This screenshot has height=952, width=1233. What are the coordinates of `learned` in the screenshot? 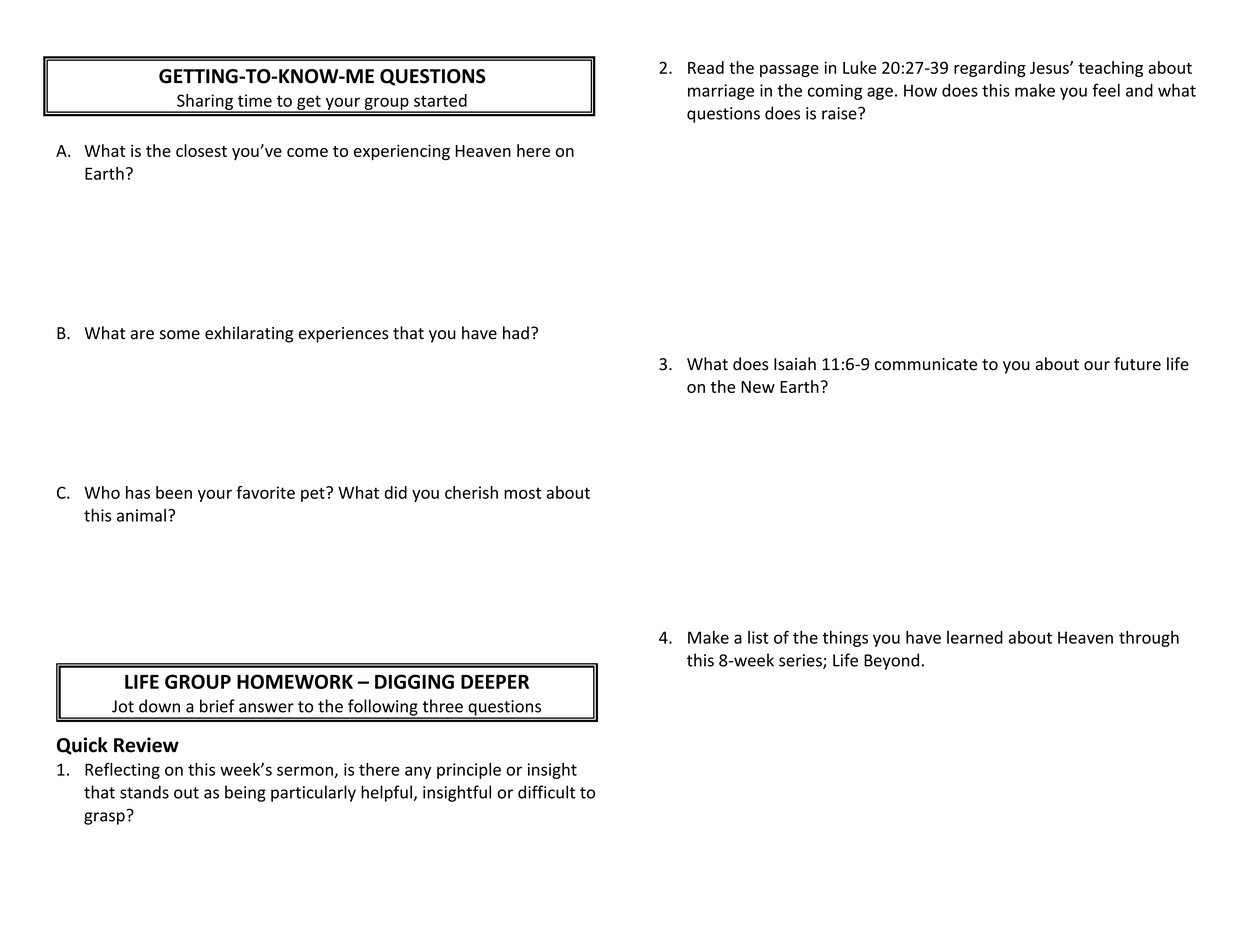 It's located at (975, 637).
